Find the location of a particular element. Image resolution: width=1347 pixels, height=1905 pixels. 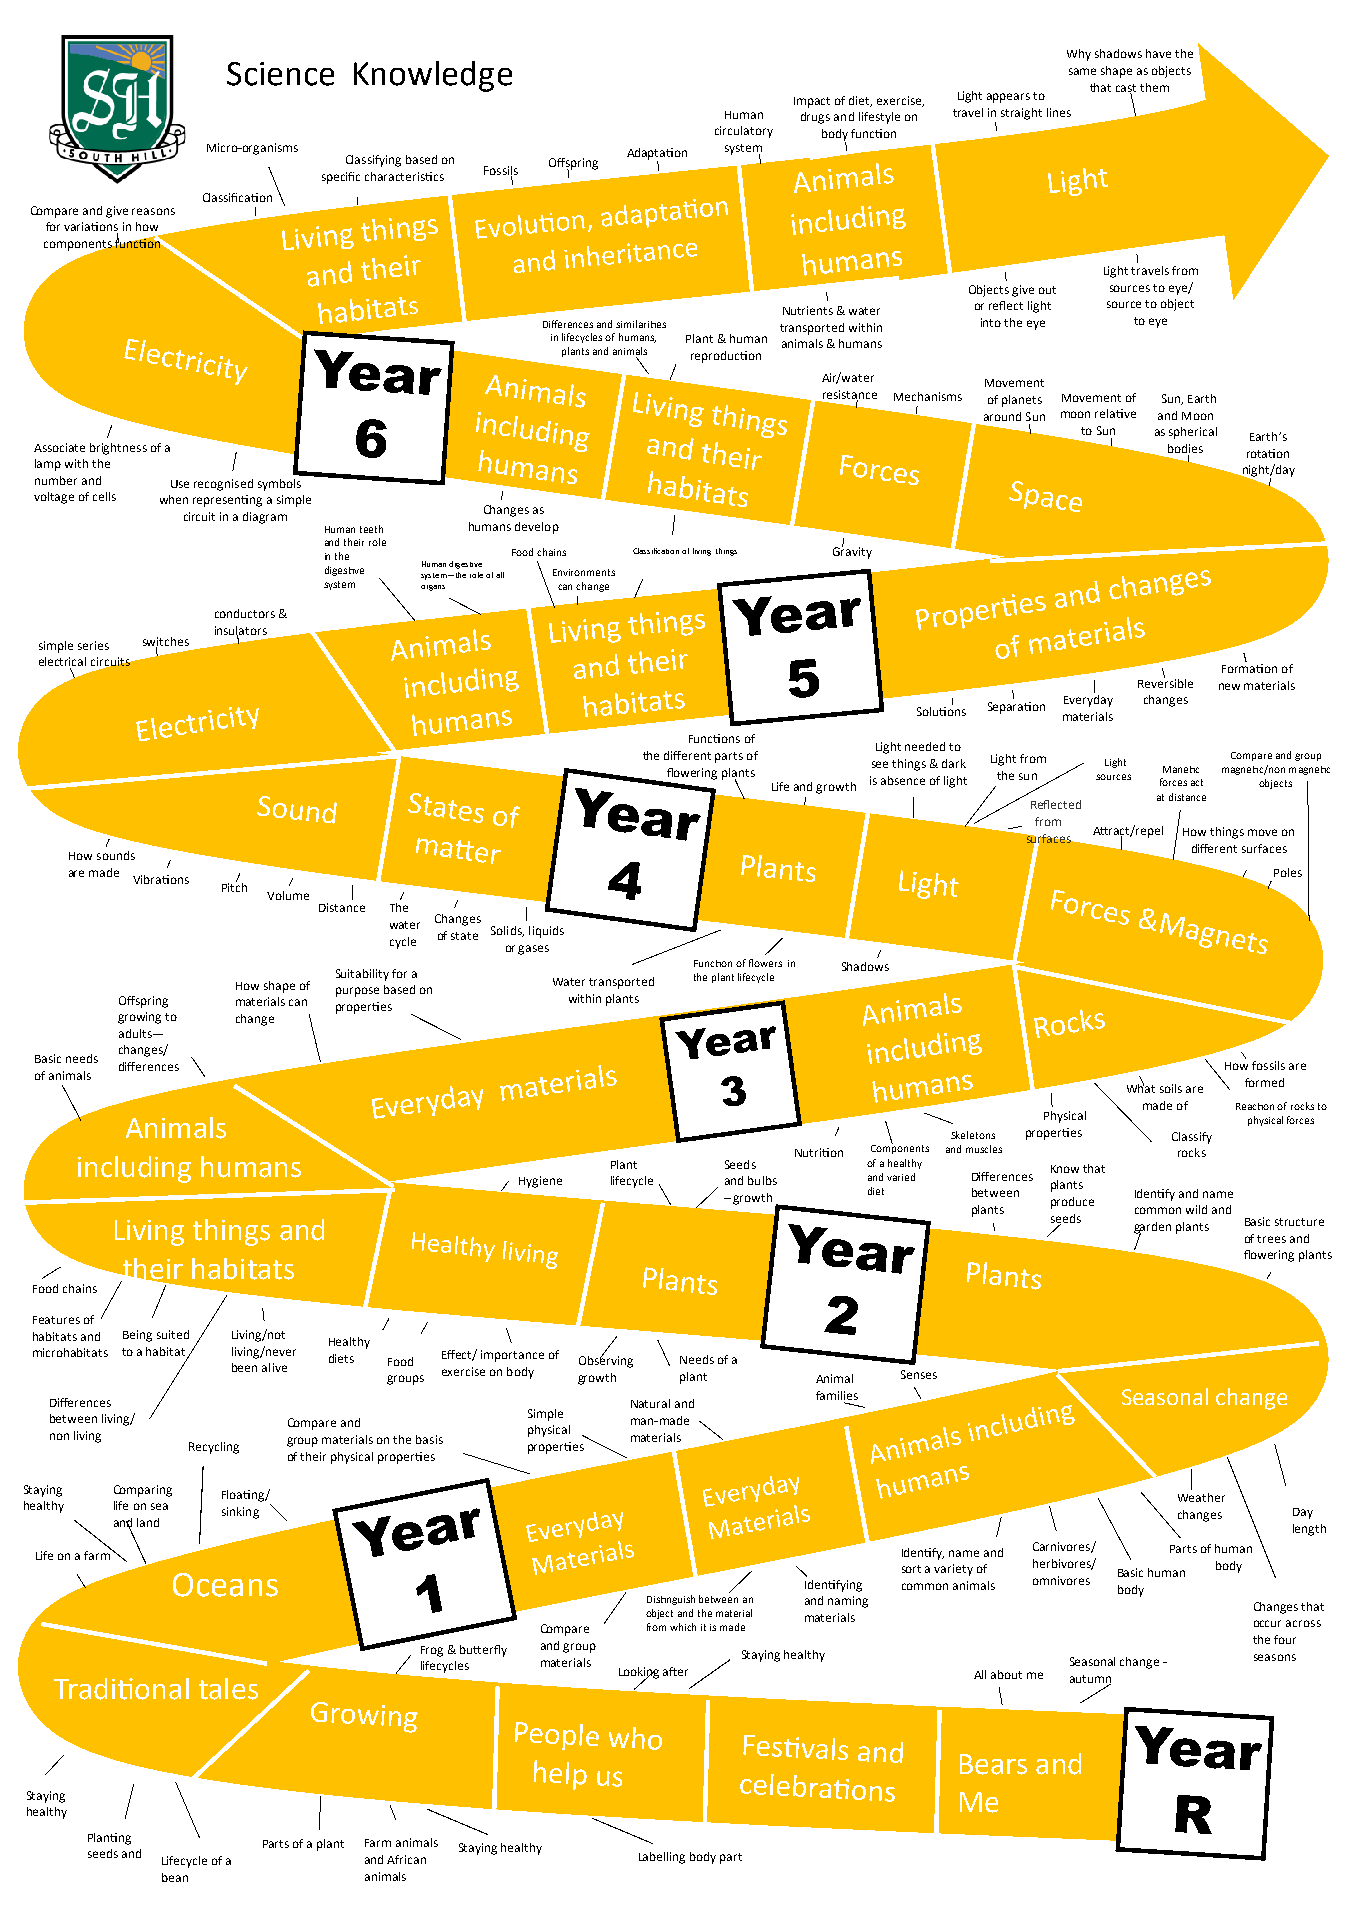

been is located at coordinates (244, 1367).
